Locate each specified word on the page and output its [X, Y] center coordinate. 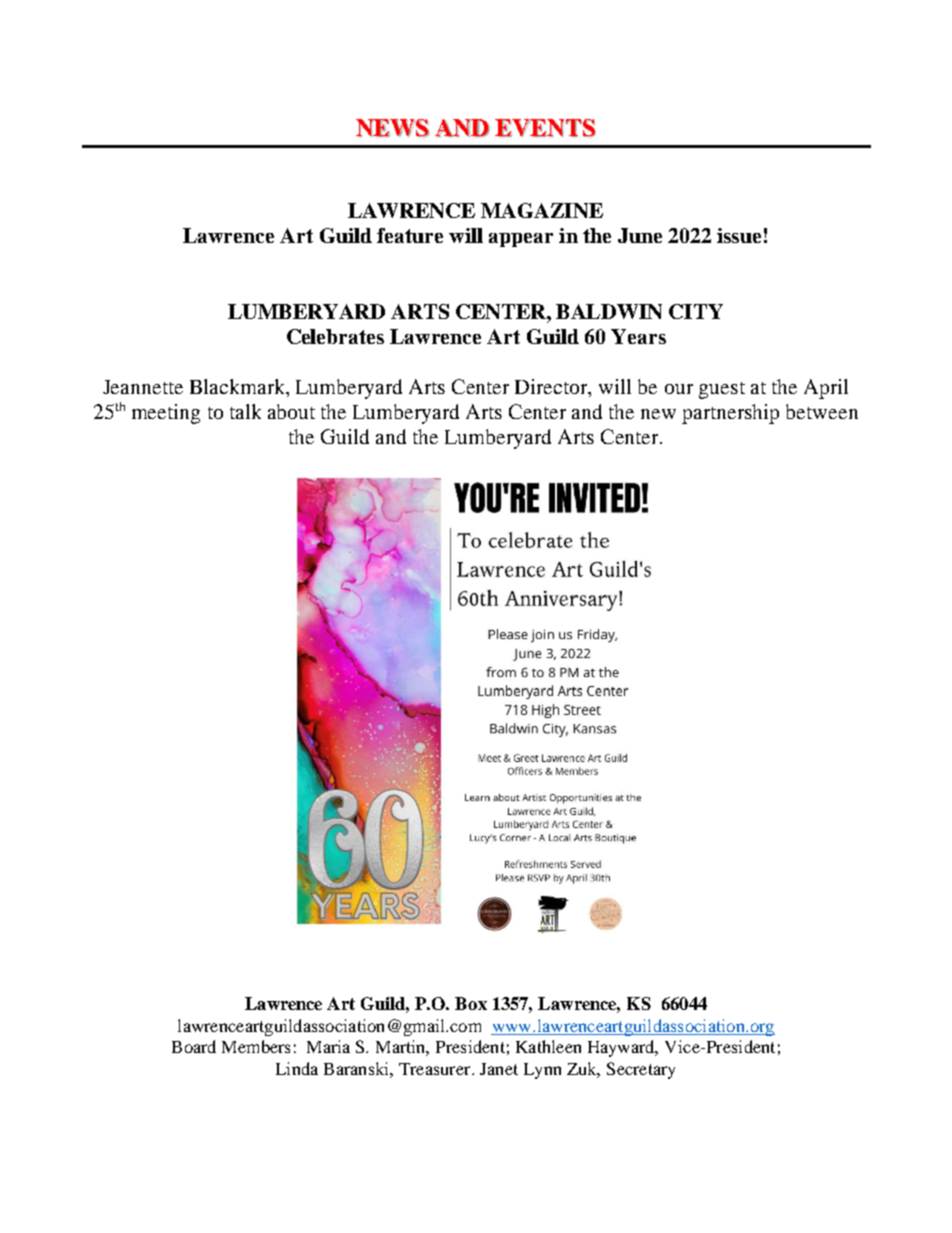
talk [245, 411]
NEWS [392, 128]
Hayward [622, 1048]
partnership [730, 414]
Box [471, 1003]
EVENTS [545, 128]
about [291, 411]
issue [739, 235]
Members [256, 1046]
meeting [166, 414]
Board [194, 1046]
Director [552, 388]
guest [722, 390]
